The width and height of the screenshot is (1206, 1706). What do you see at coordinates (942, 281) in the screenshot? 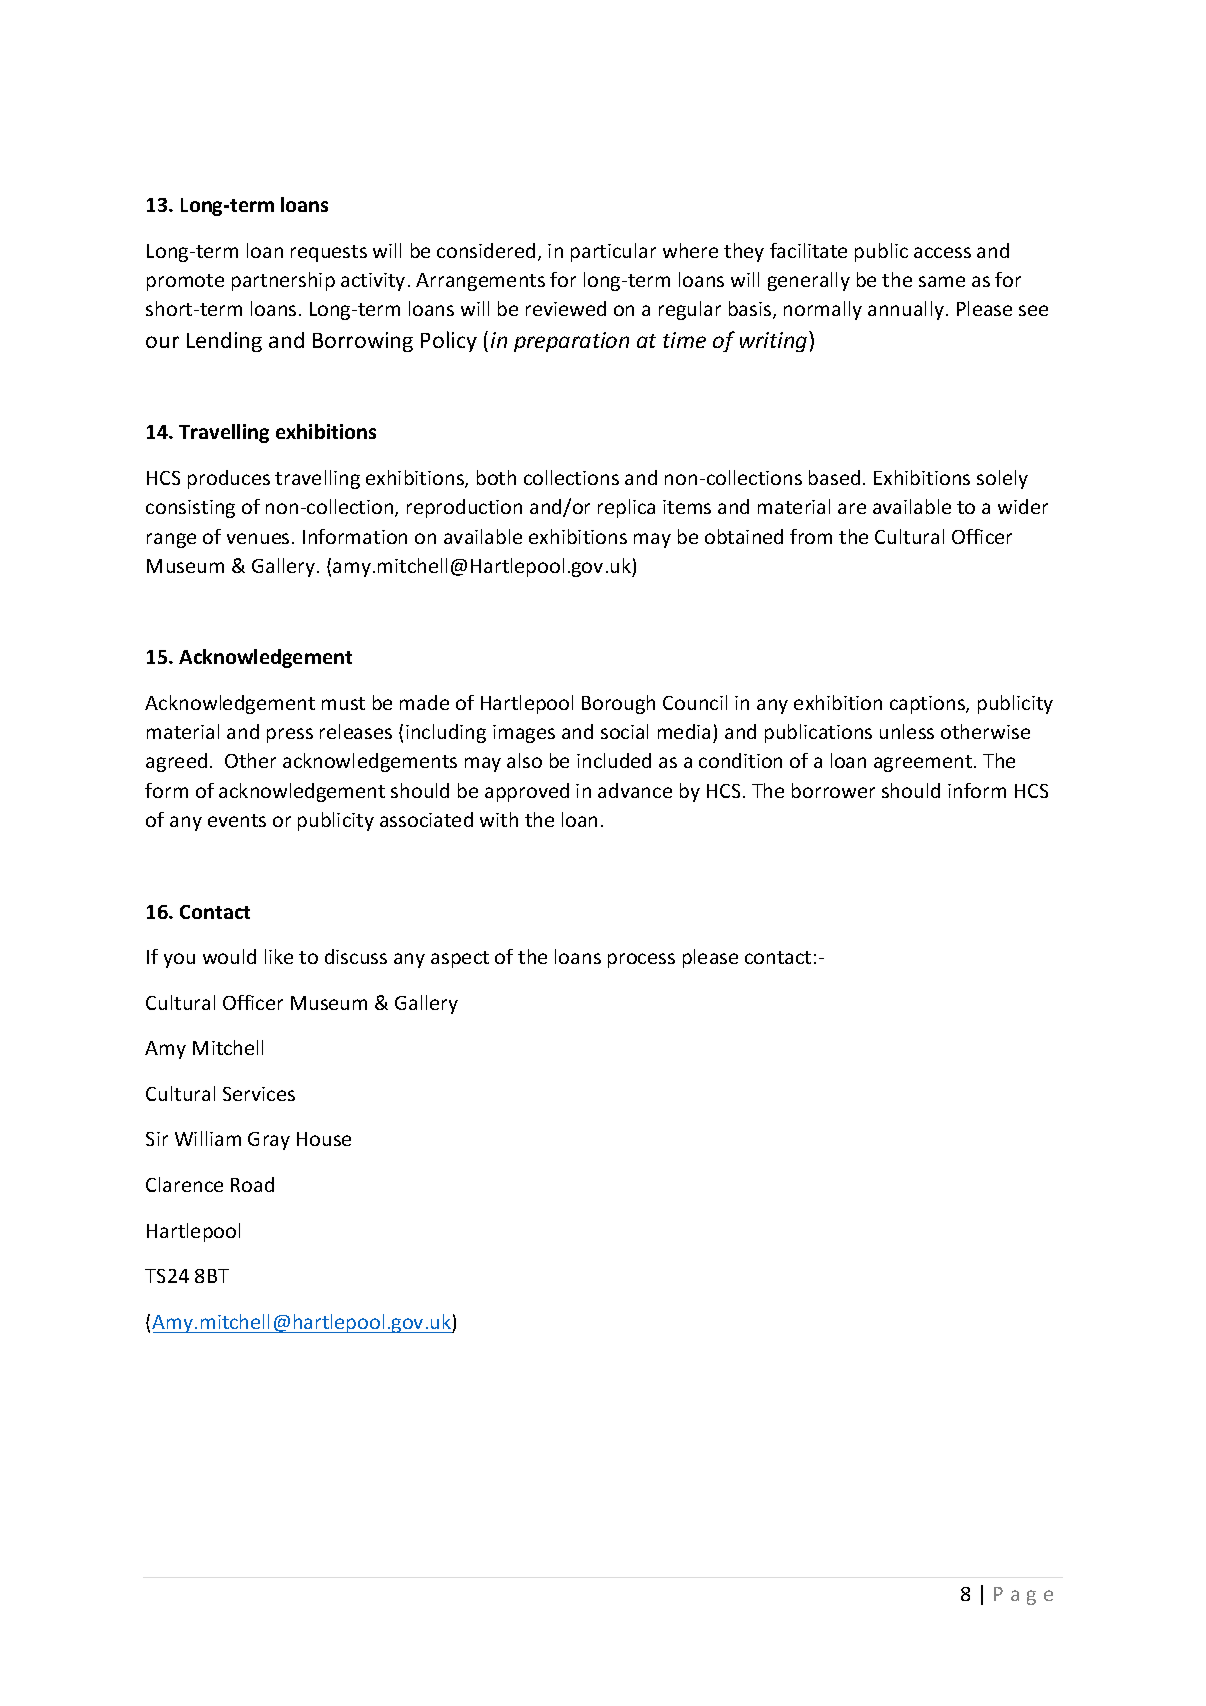
I see `same` at bounding box center [942, 281].
